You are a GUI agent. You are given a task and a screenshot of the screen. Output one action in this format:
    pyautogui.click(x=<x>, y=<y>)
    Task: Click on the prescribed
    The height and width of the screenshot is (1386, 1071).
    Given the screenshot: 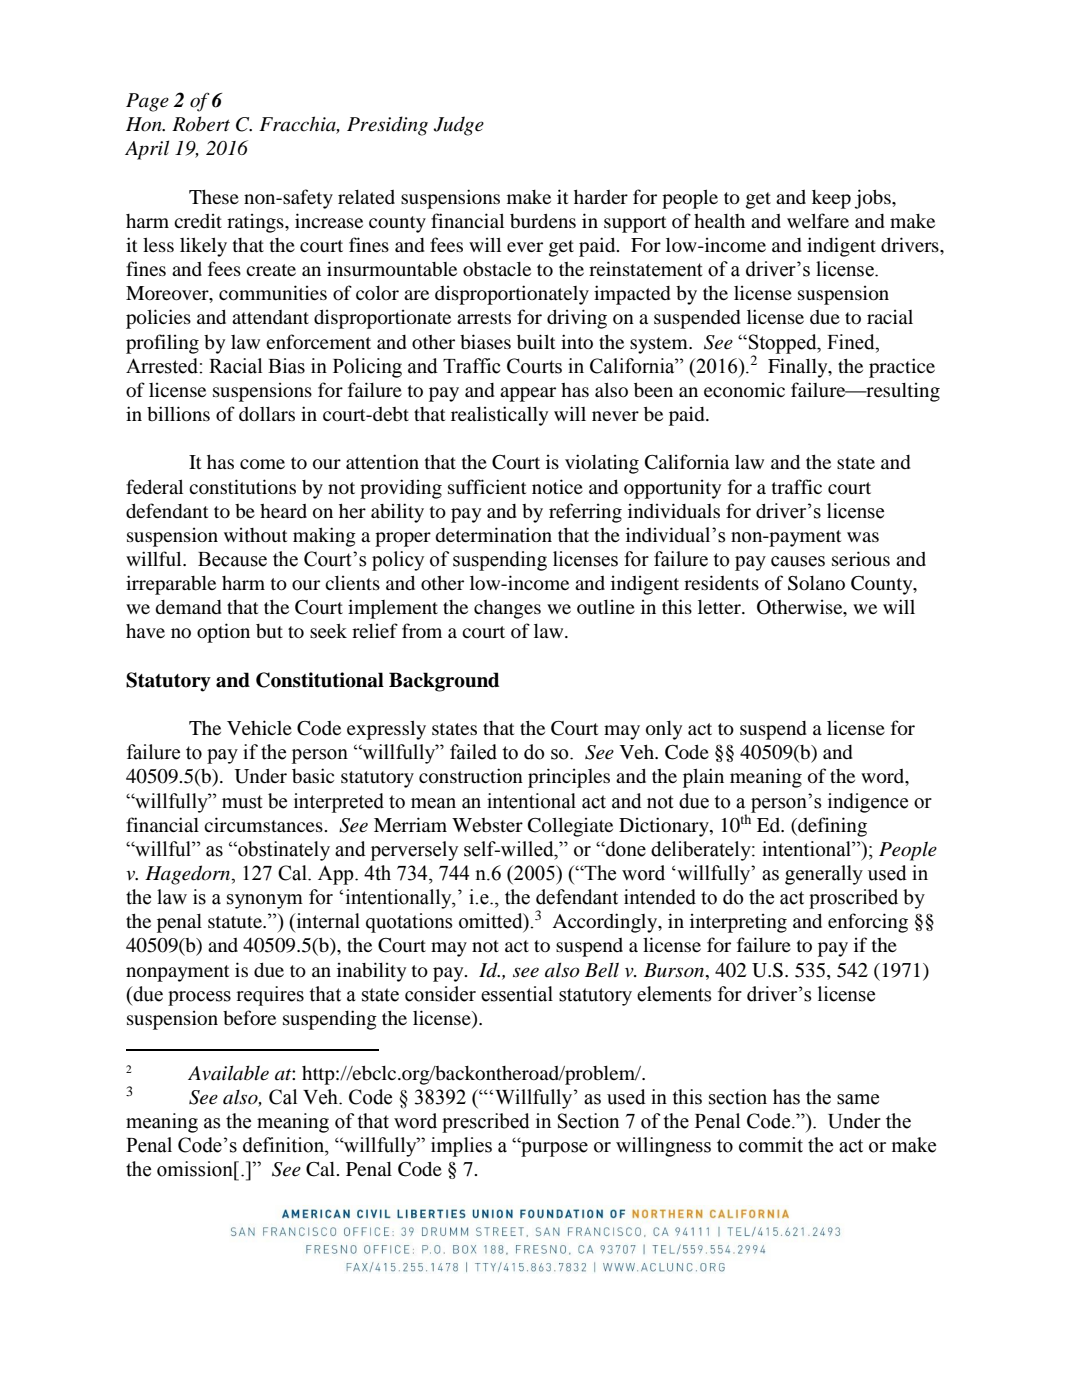 What is the action you would take?
    pyautogui.click(x=486, y=1123)
